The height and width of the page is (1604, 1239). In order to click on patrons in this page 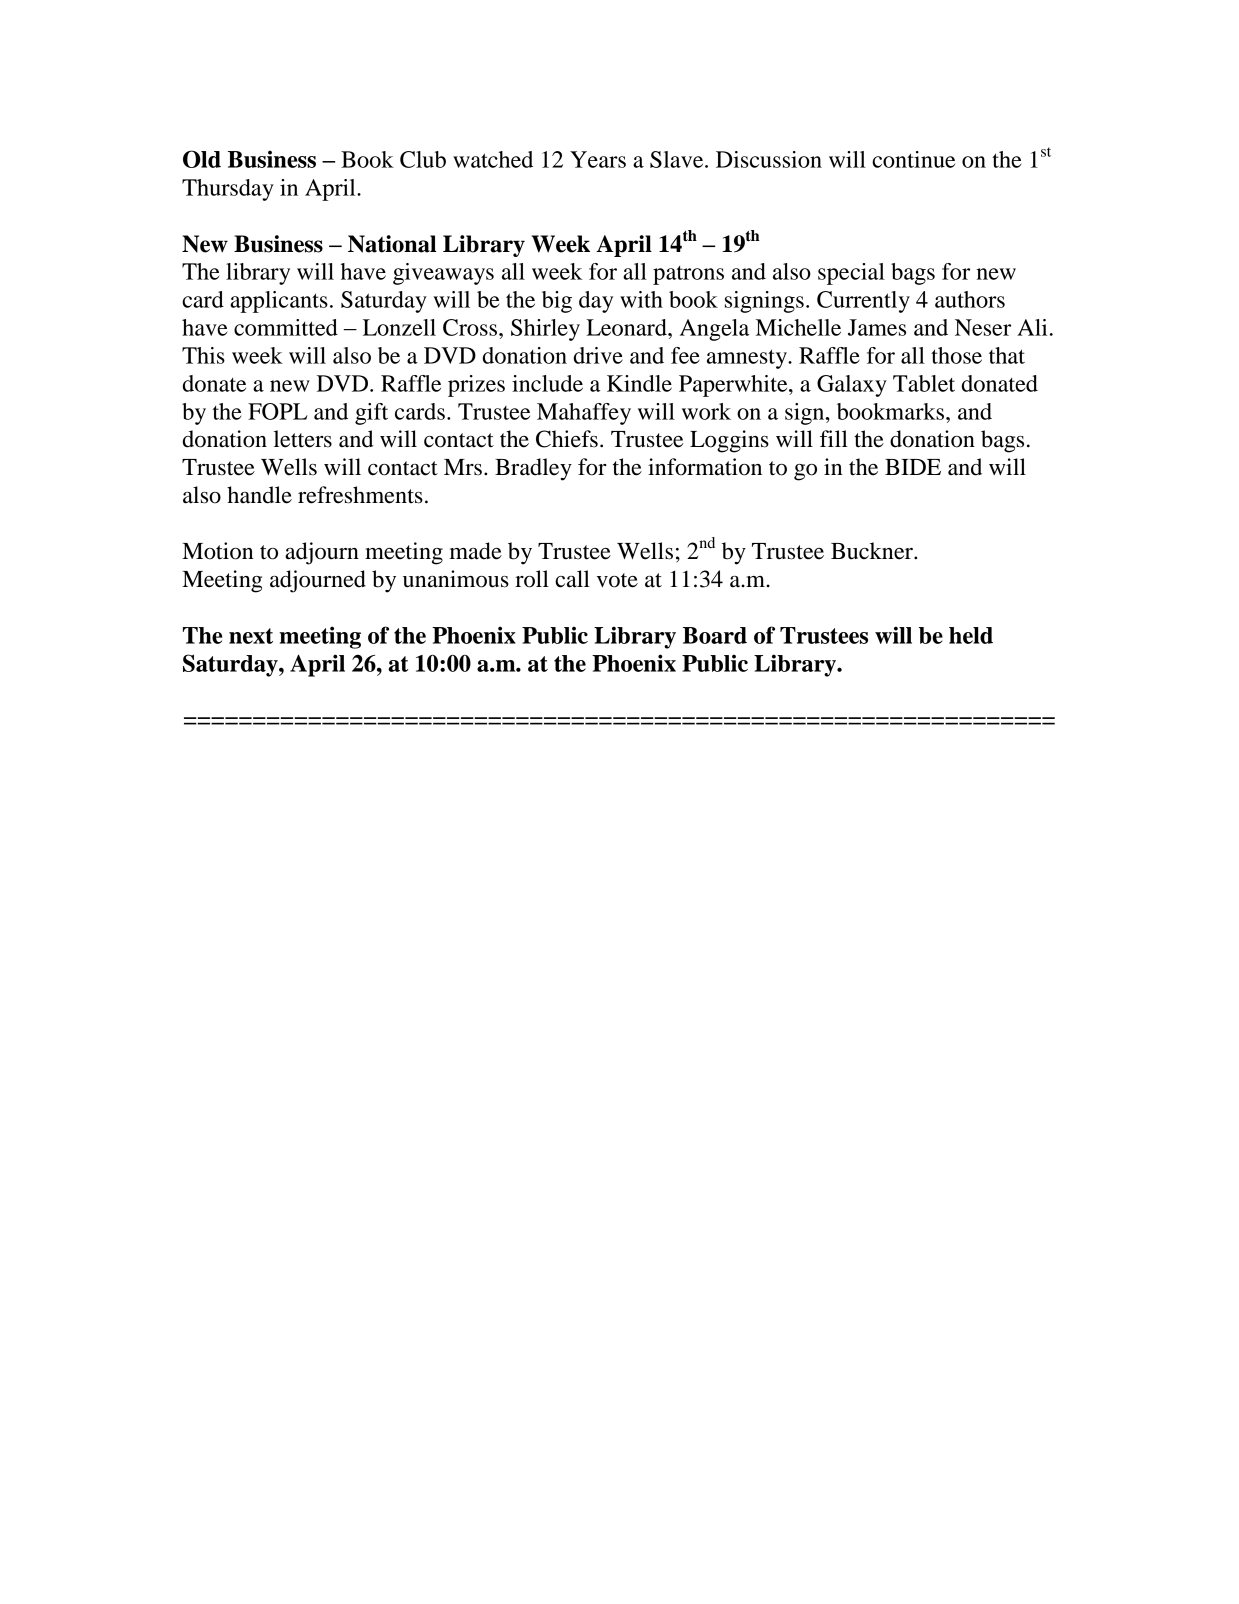, I will do `click(688, 275)`.
